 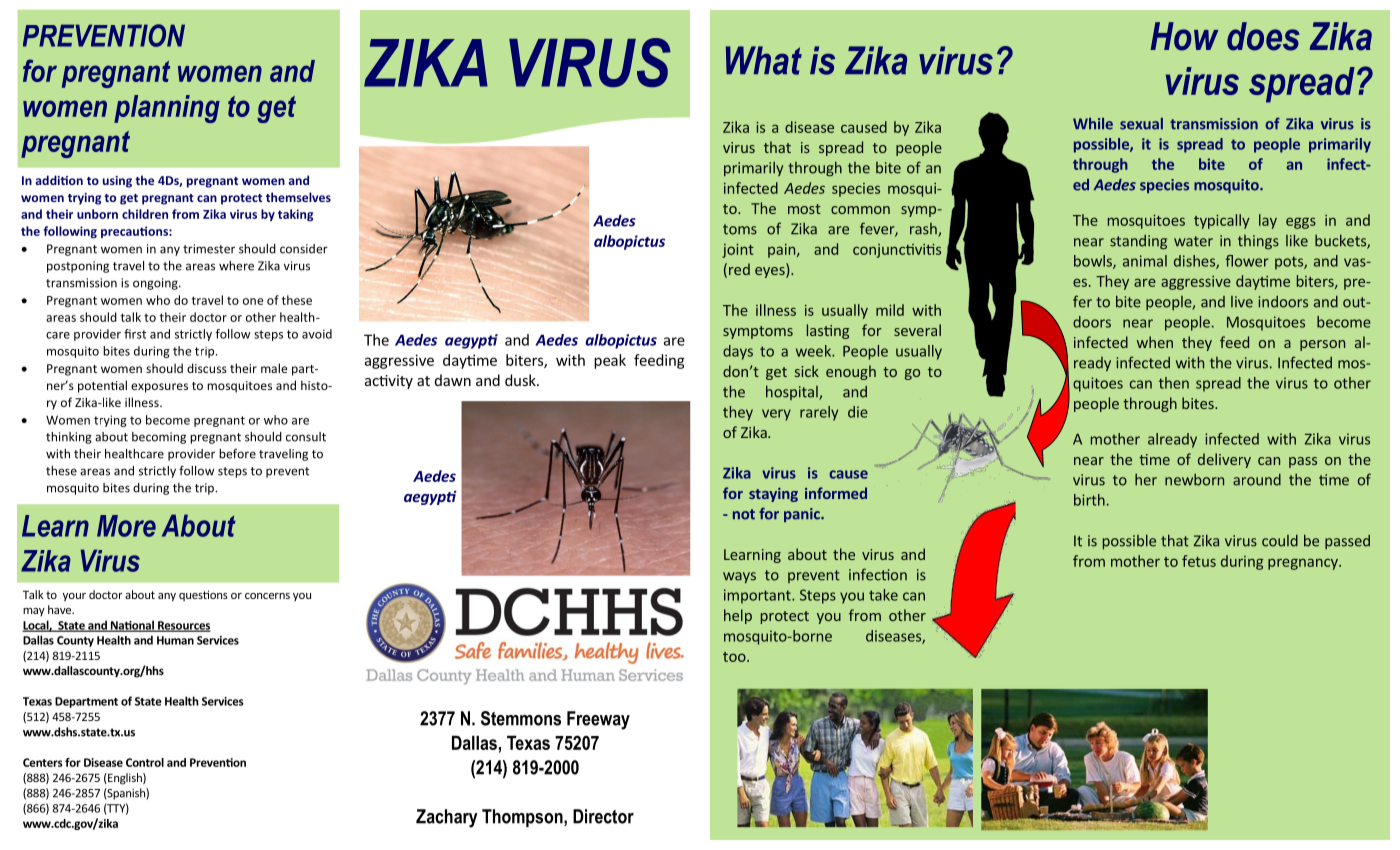 I want to click on red, so click(x=739, y=269).
